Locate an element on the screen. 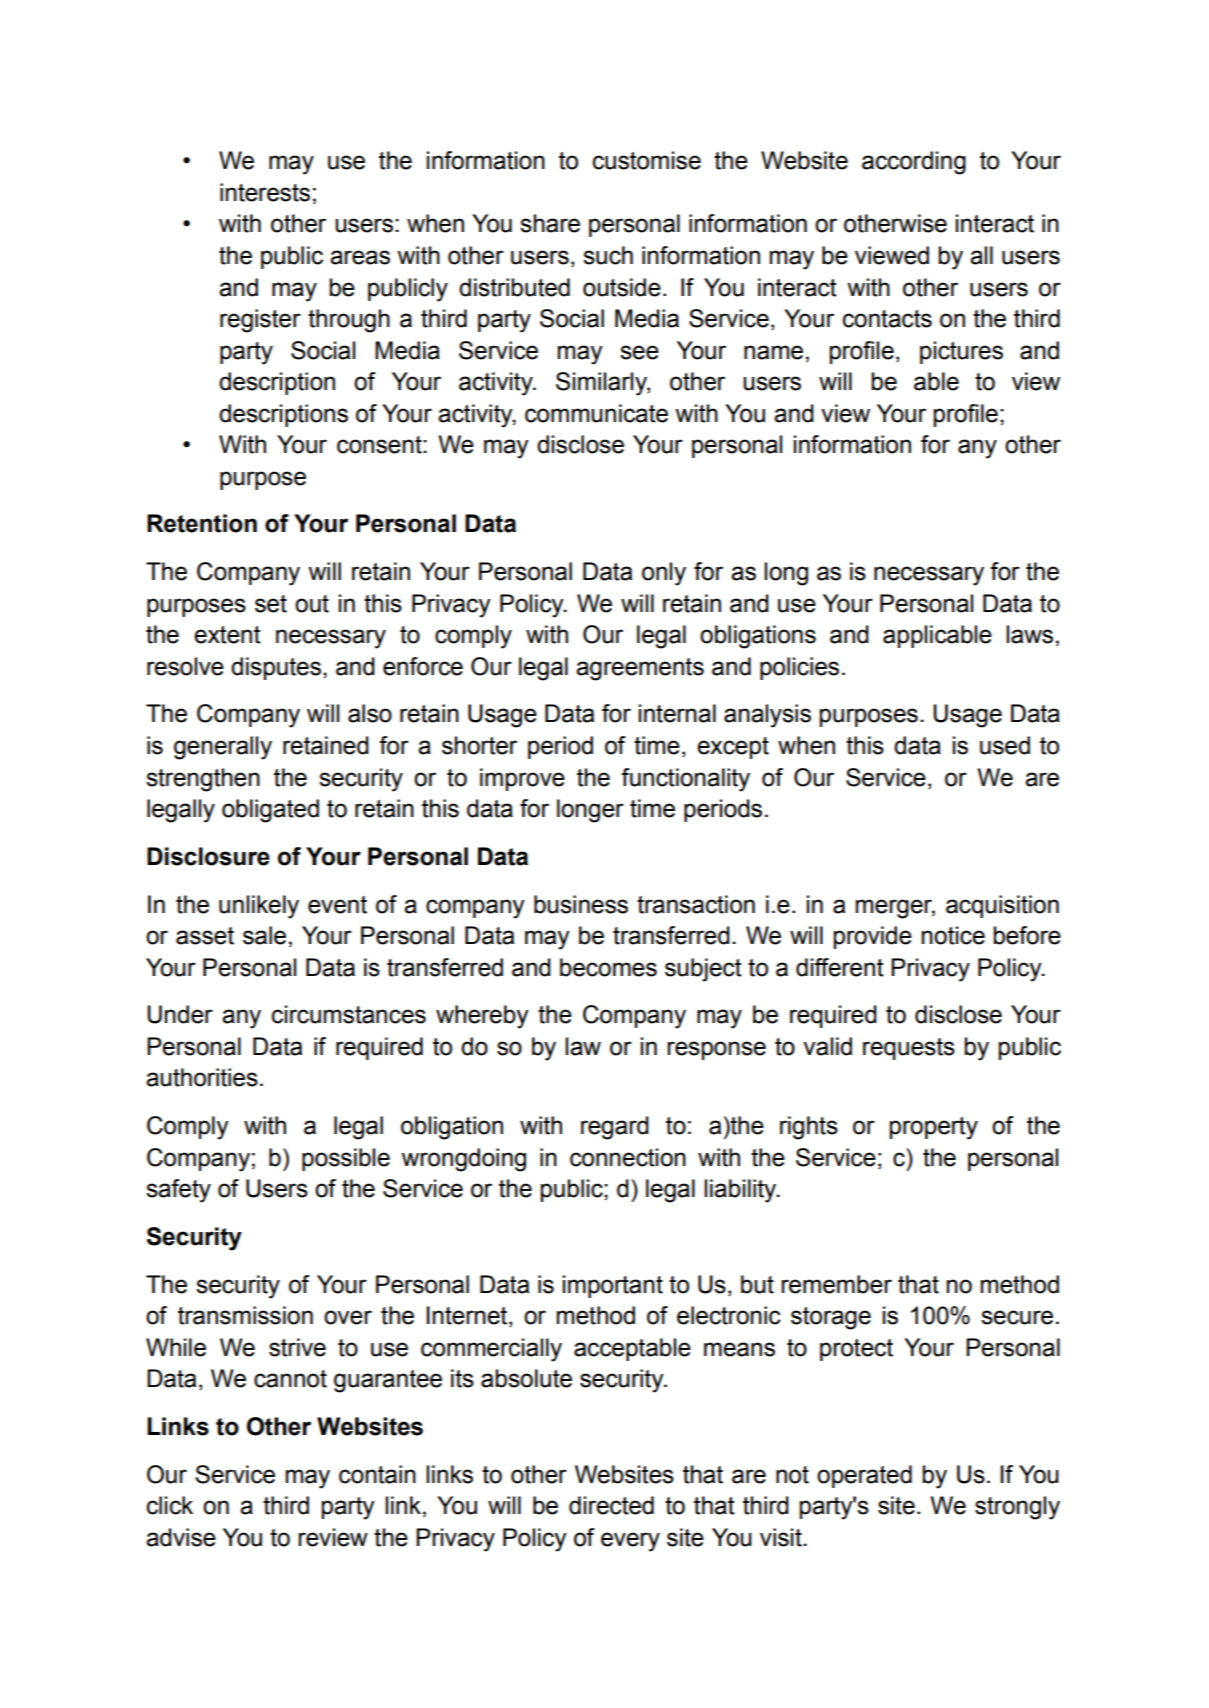 The image size is (1209, 1708). interests is located at coordinates (265, 192).
